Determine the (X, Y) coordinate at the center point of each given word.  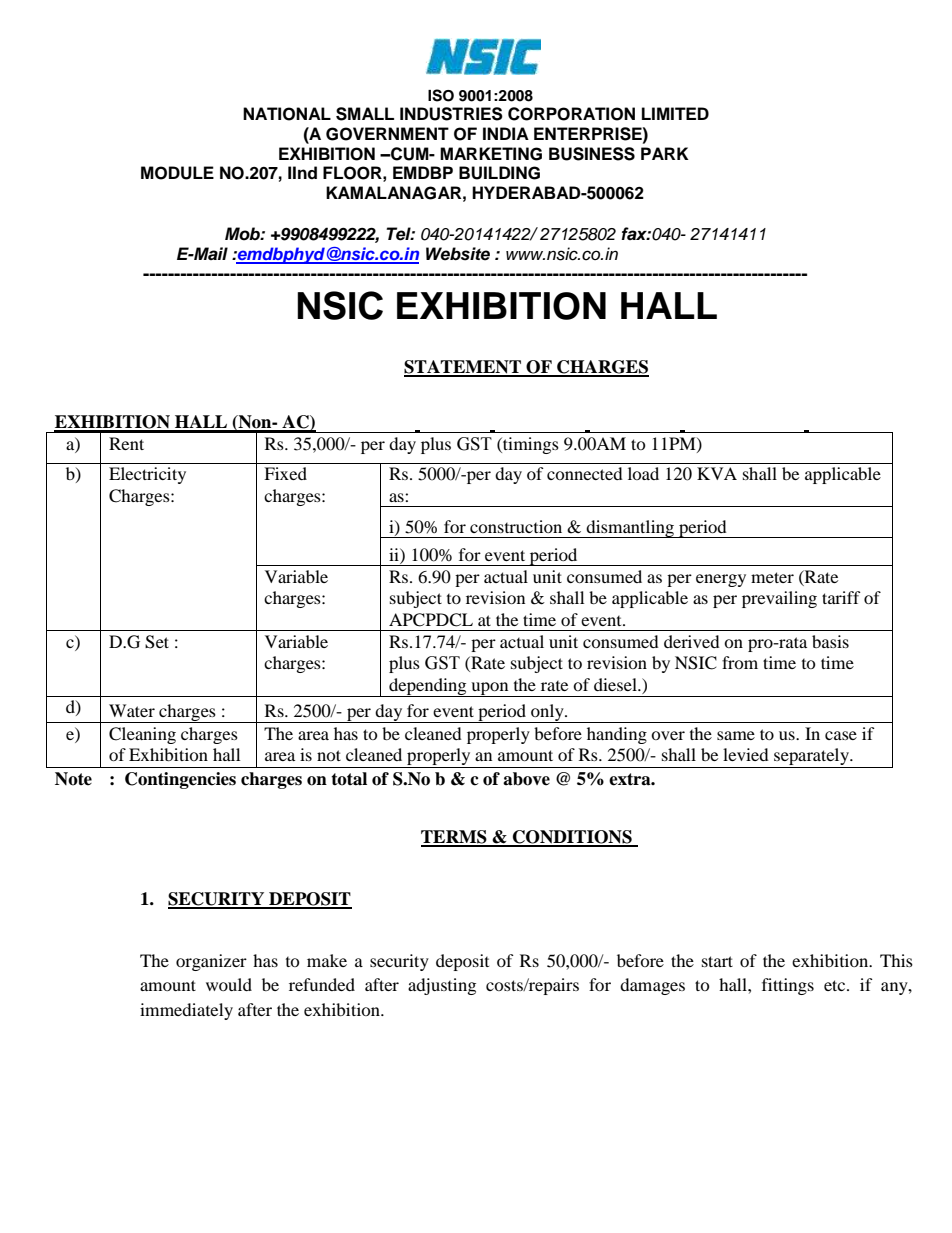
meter (772, 577)
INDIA (506, 133)
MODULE (177, 173)
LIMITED (675, 113)
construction (516, 526)
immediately (186, 1011)
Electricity (147, 475)
